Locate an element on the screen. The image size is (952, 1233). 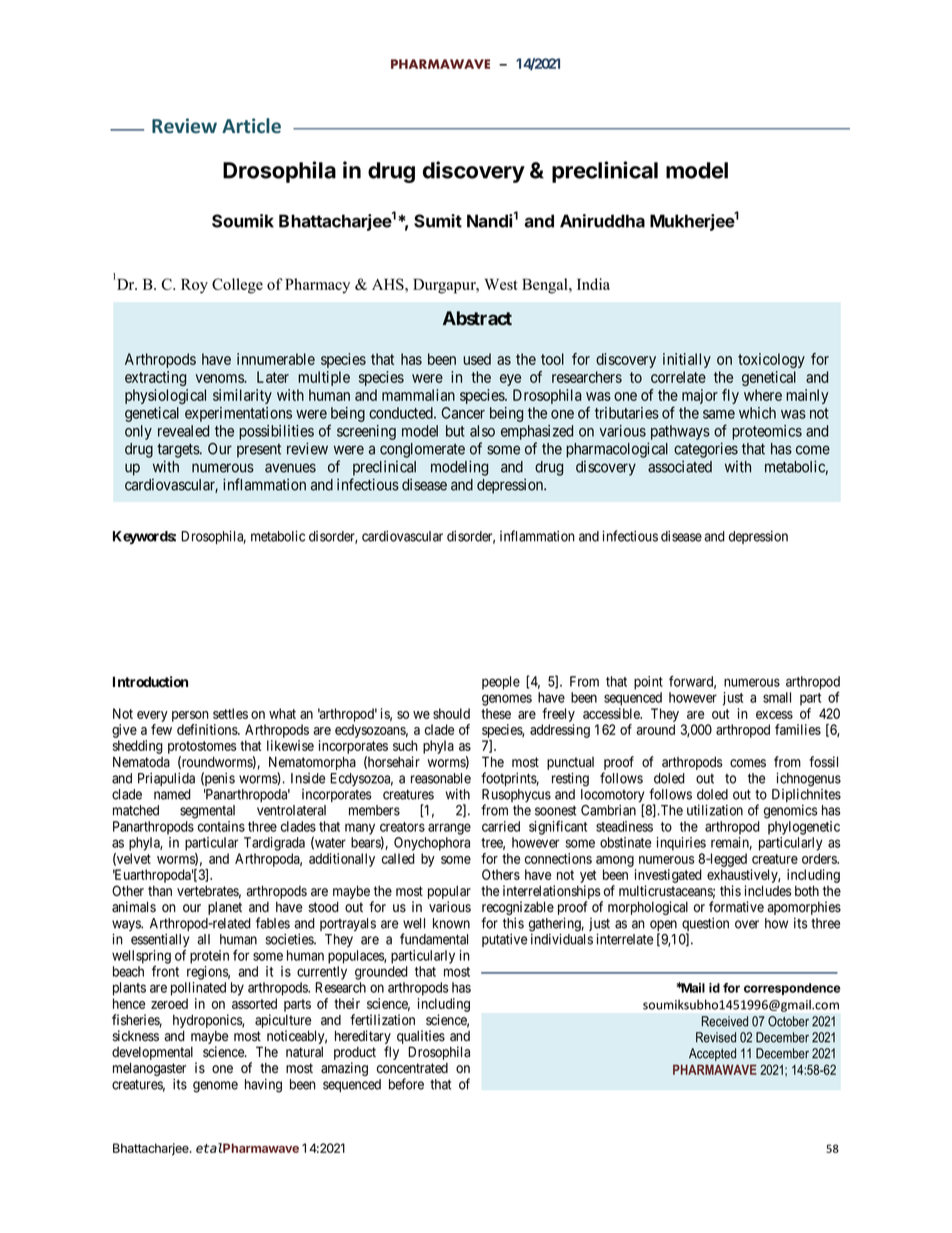
revealed is located at coordinates (183, 431).
